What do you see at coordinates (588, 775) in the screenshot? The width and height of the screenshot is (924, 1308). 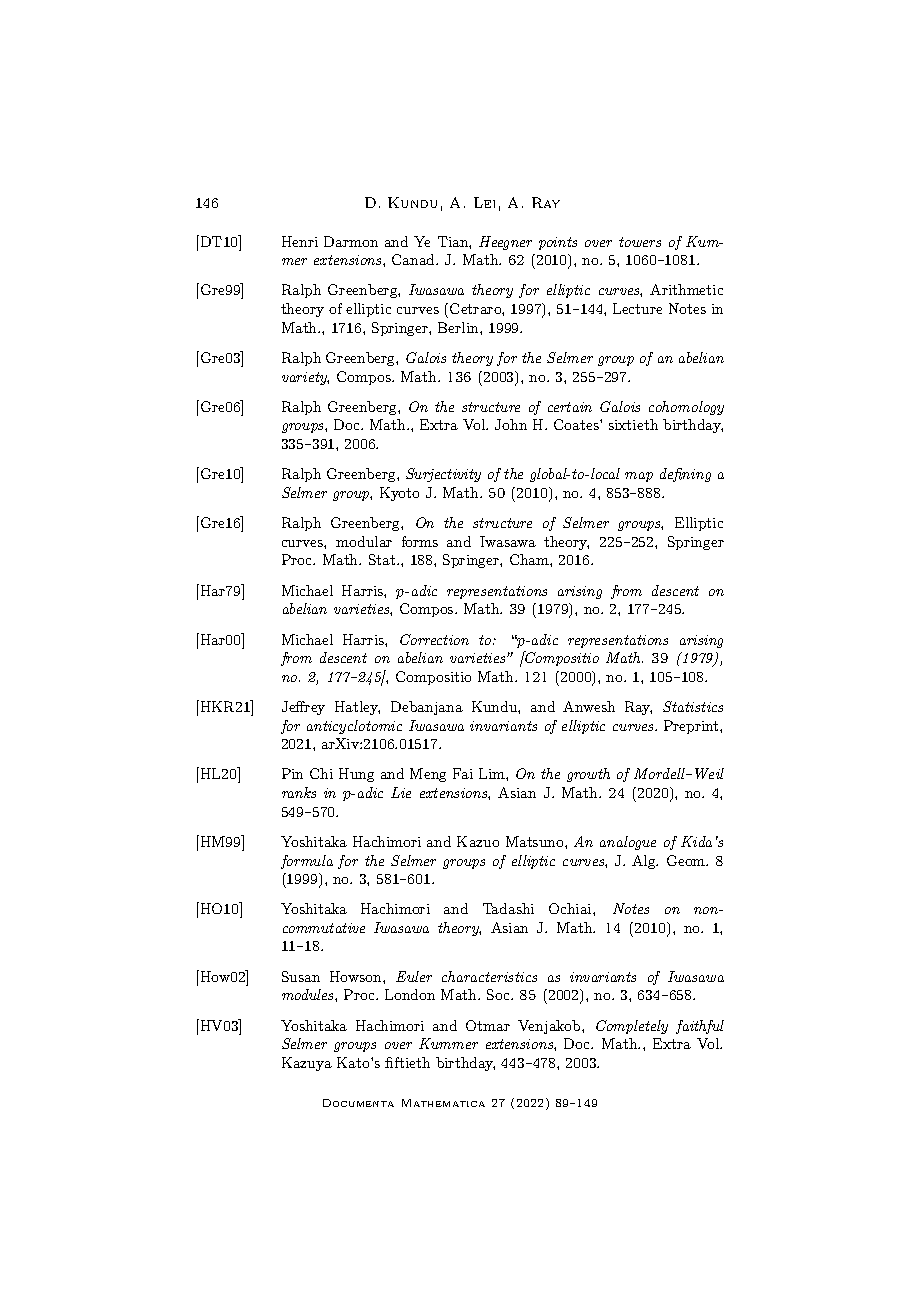 I see `growth` at bounding box center [588, 775].
